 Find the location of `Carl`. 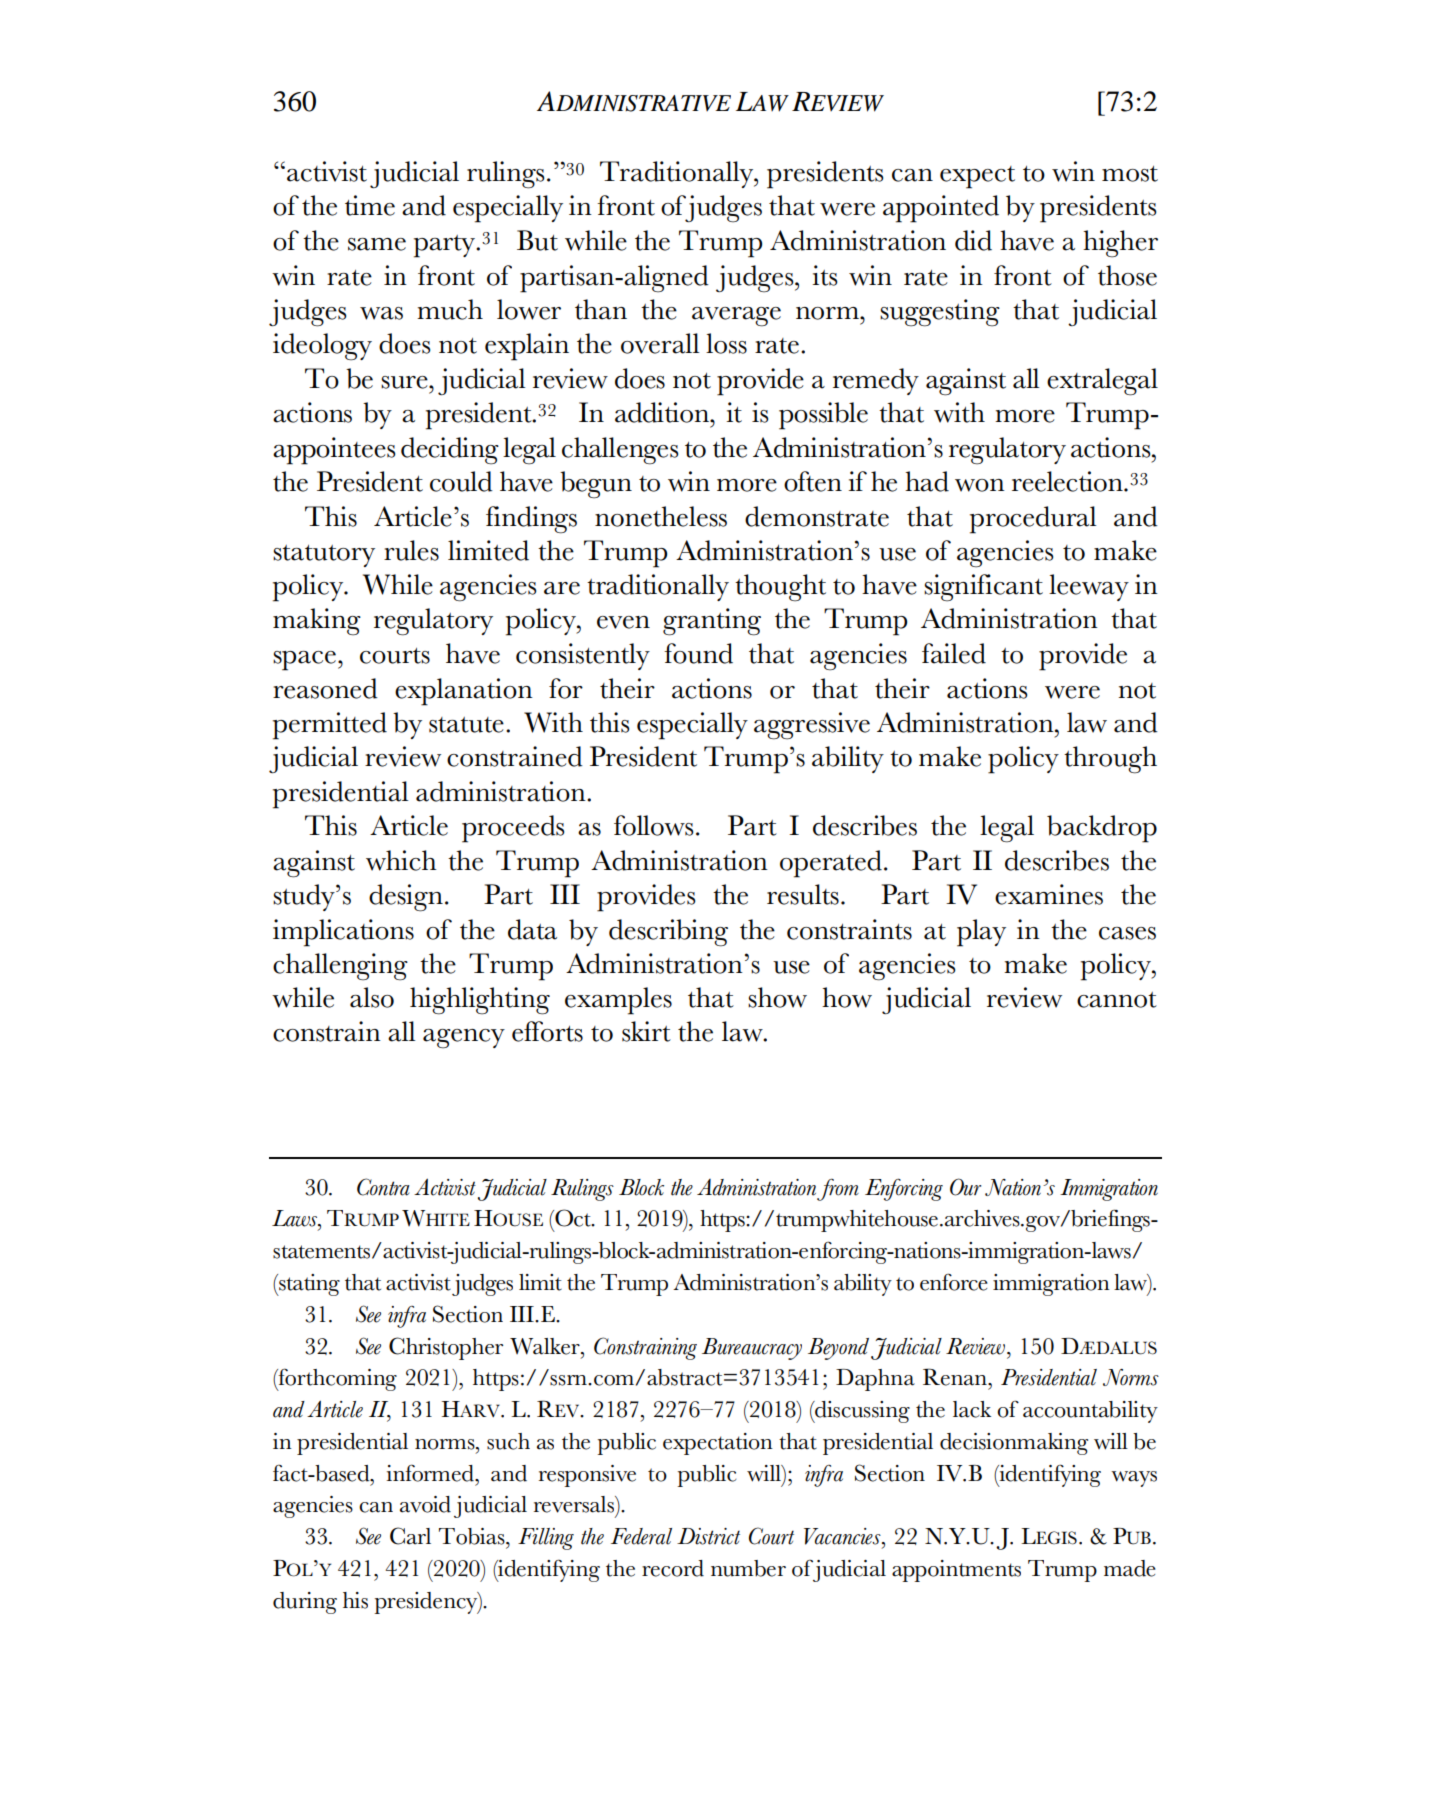

Carl is located at coordinates (410, 1536).
